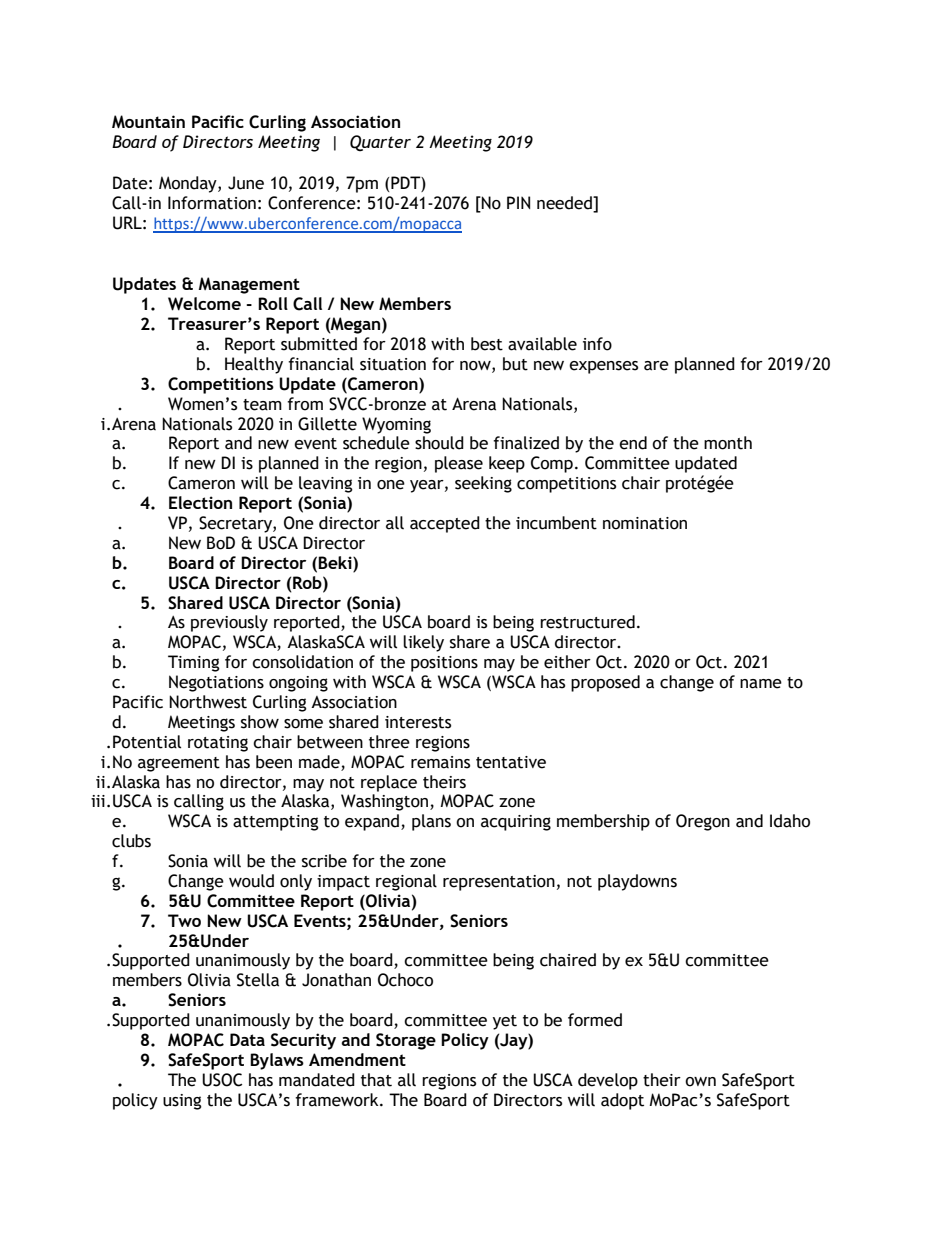 The width and height of the document is (952, 1233). What do you see at coordinates (728, 443) in the document?
I see `month` at bounding box center [728, 443].
